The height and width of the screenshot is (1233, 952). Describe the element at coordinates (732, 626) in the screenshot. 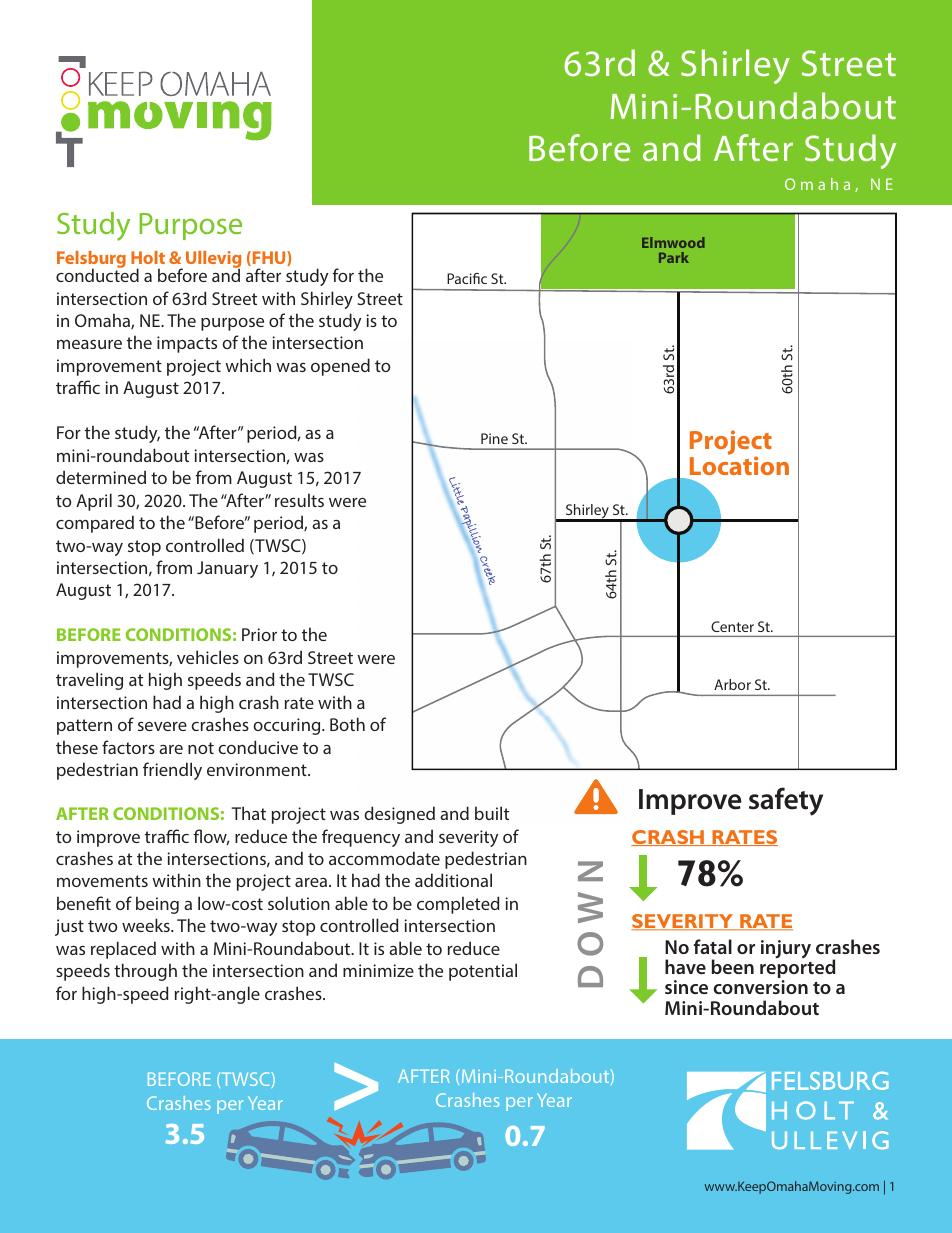

I see `Center` at that location.
